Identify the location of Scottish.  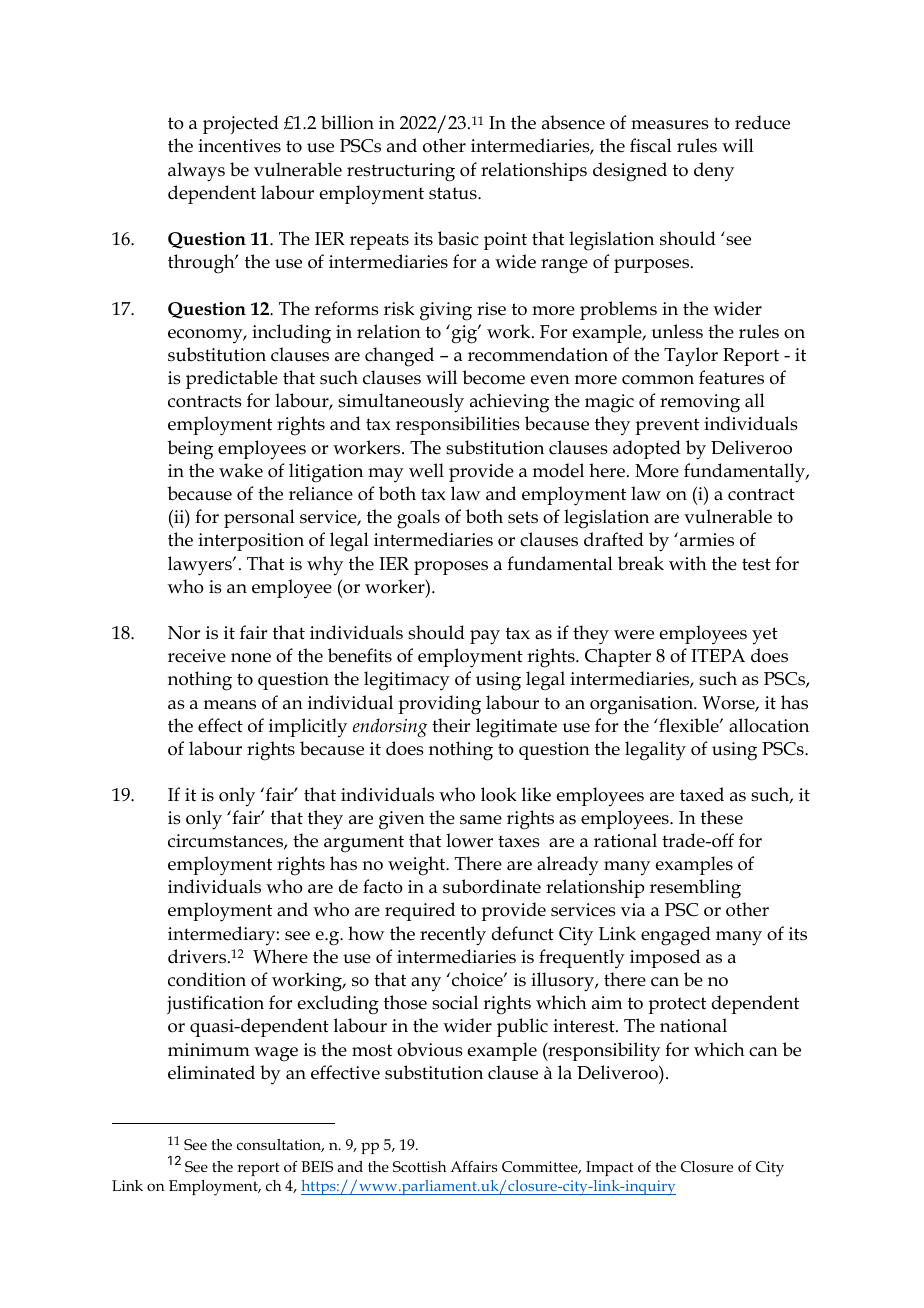
(419, 1166).
